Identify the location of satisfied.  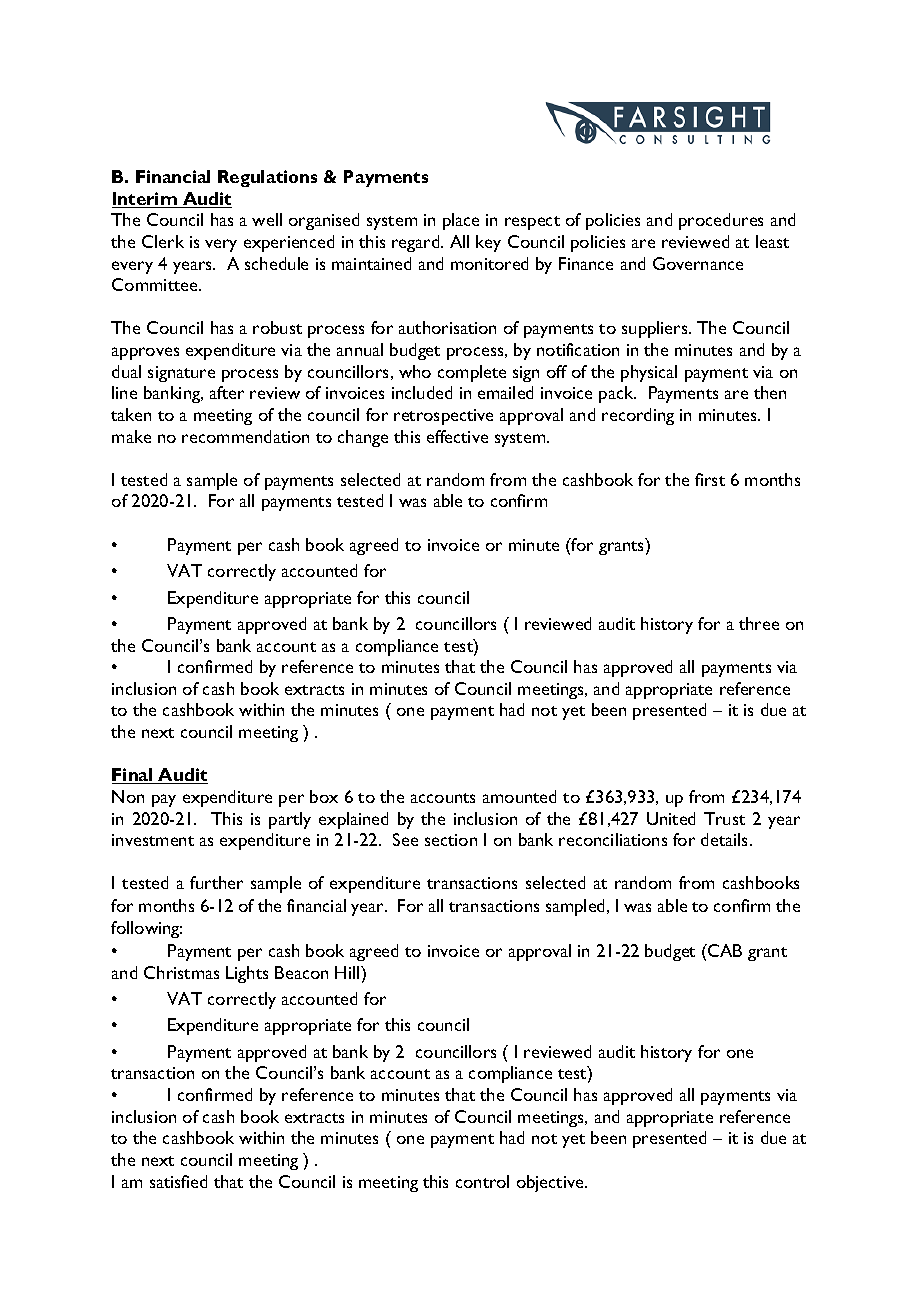
(178, 1181).
